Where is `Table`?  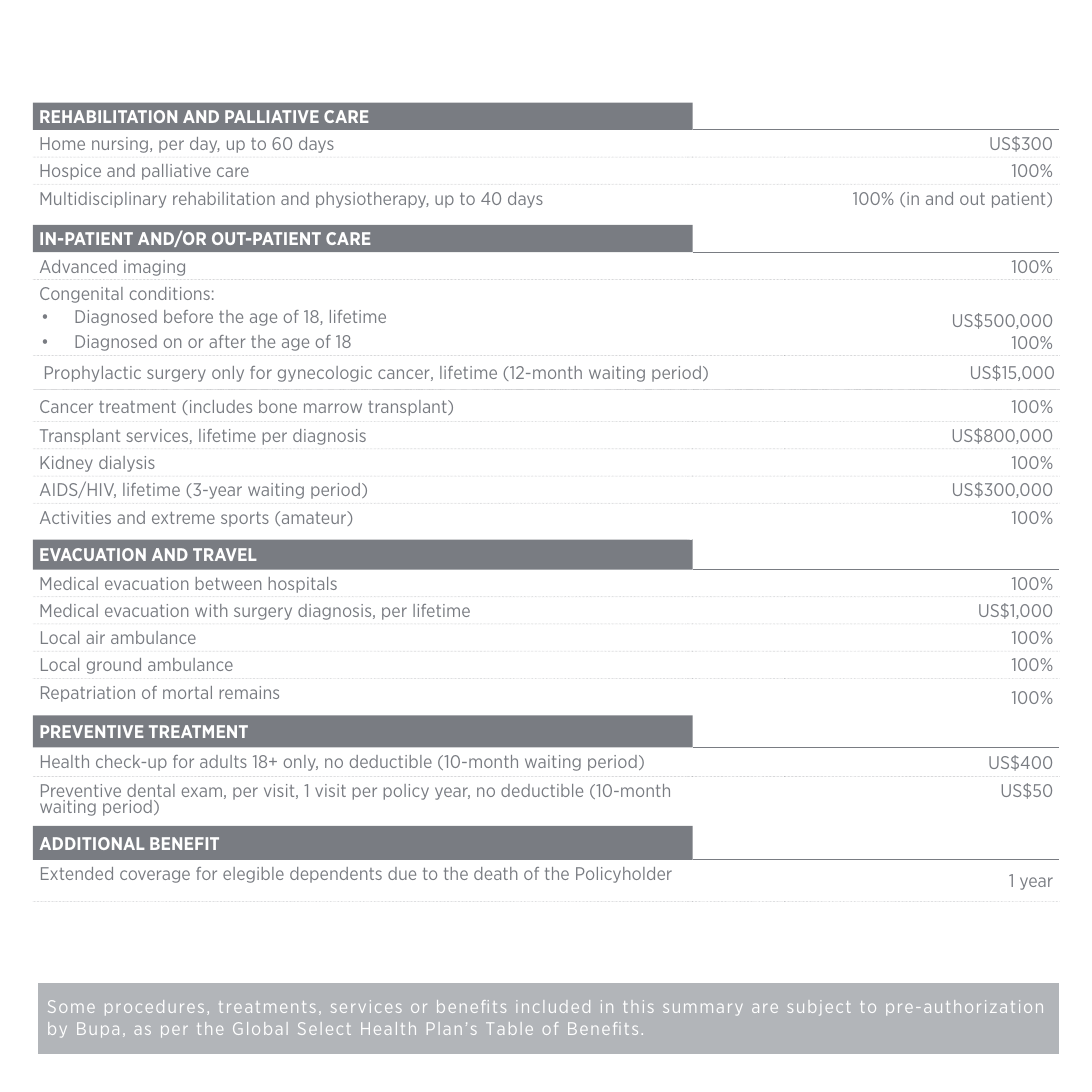 Table is located at coordinates (509, 1028).
